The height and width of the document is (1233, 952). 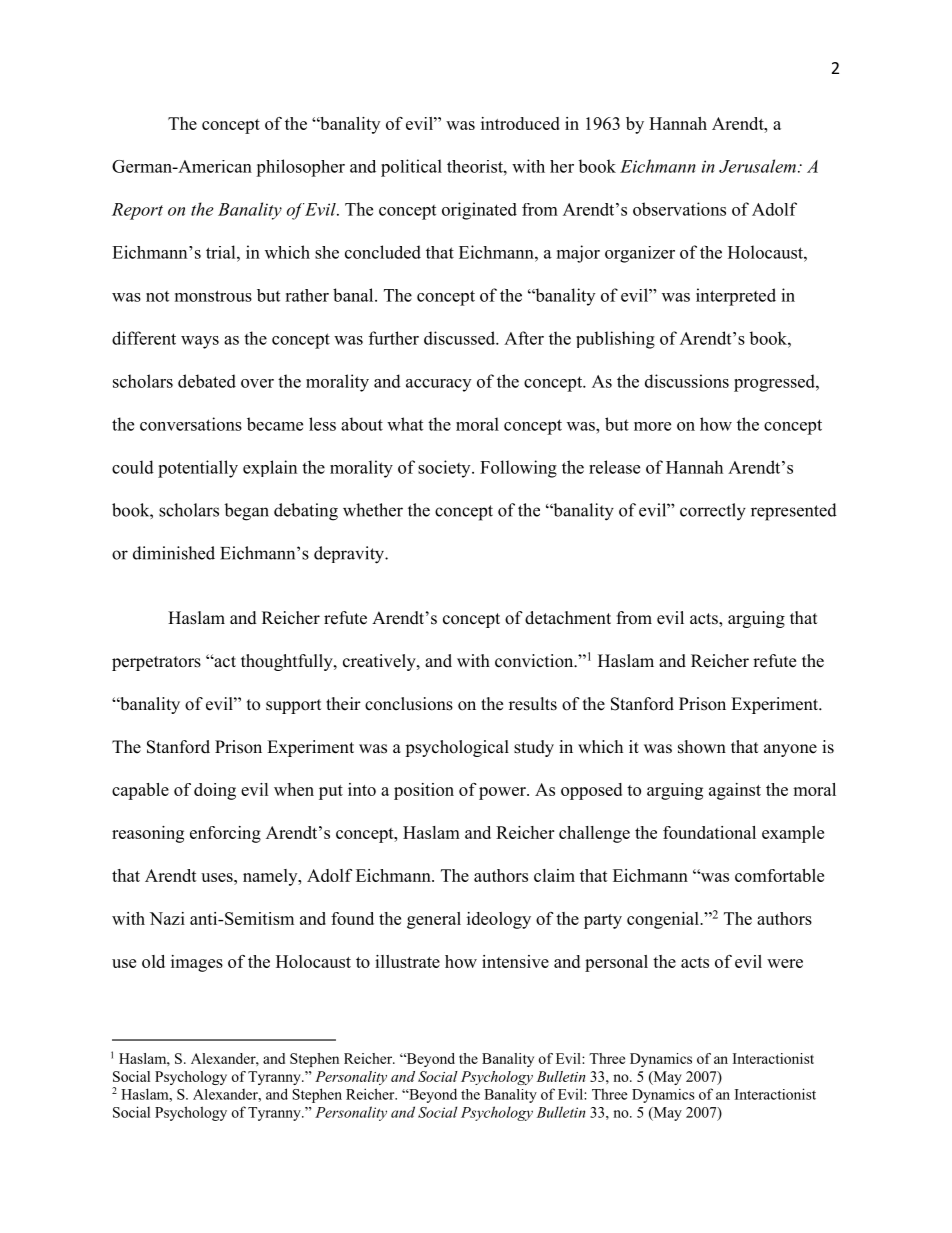 What do you see at coordinates (411, 168) in the document?
I see `political` at bounding box center [411, 168].
